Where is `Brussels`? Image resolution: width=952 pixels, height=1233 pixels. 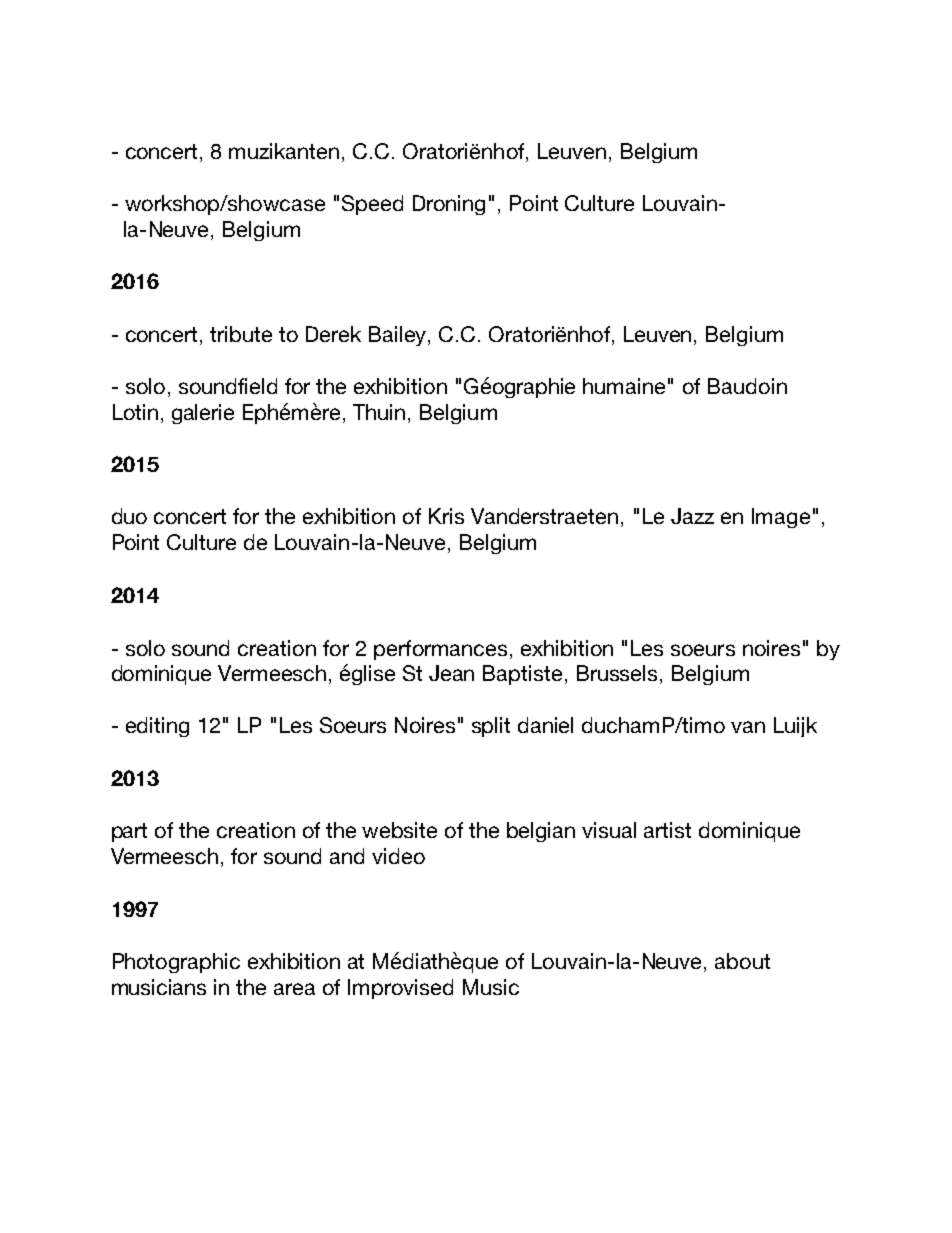 Brussels is located at coordinates (617, 673).
